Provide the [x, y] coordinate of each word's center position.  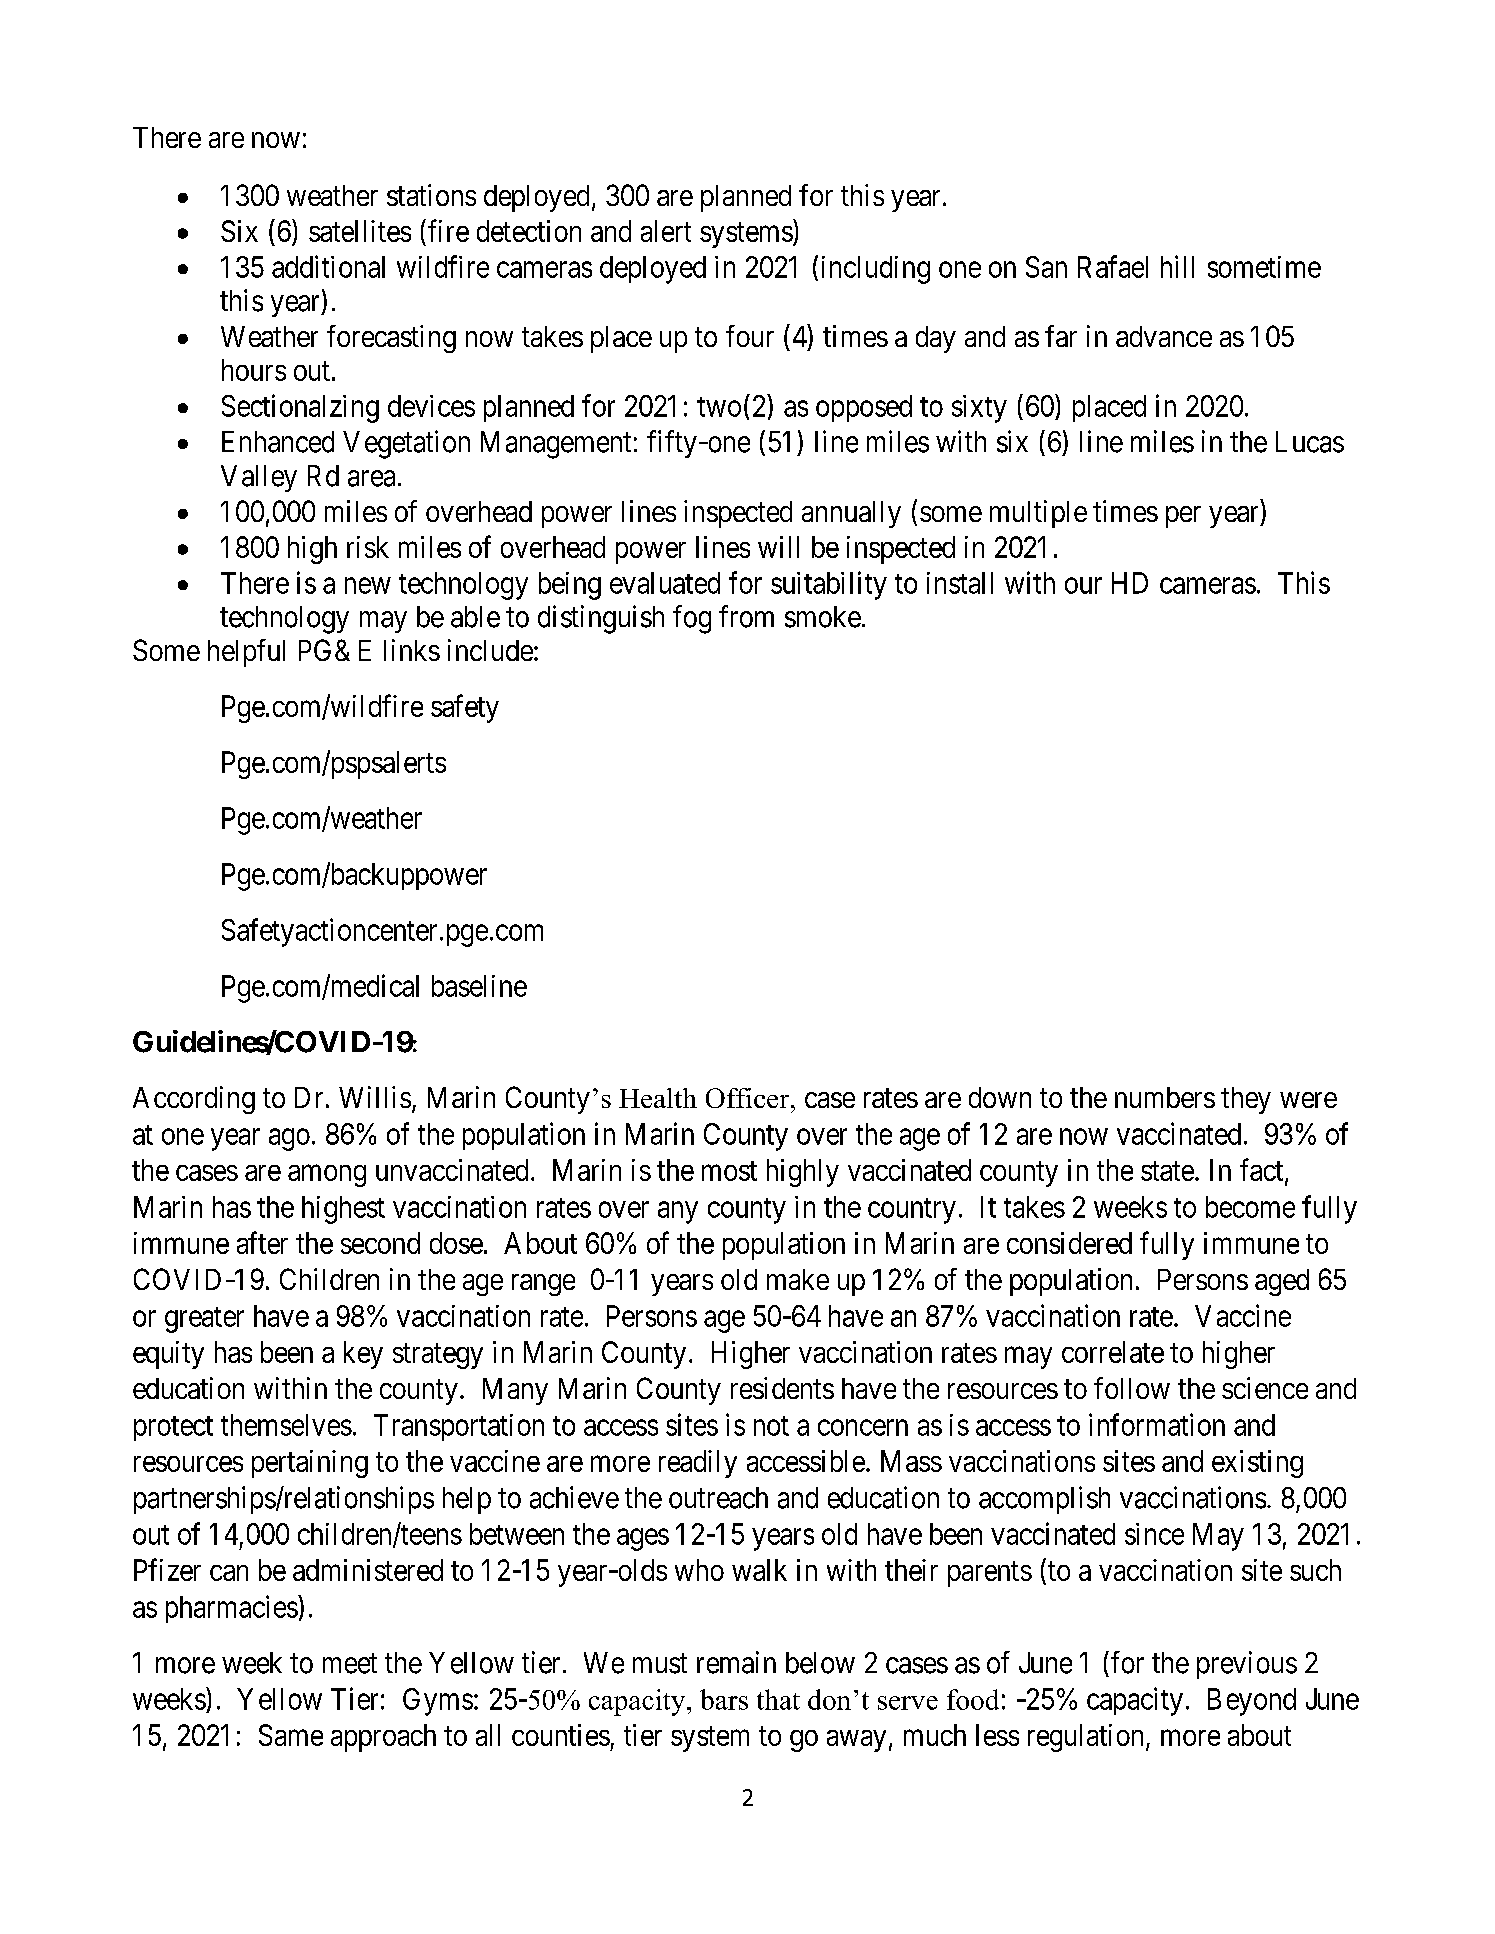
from [746, 616]
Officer [749, 1098]
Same [291, 1735]
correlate [1113, 1352]
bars [724, 1699]
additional [328, 266]
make [798, 1279]
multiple [1038, 514]
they [1246, 1100]
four [750, 336]
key [363, 1355]
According [194, 1100]
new [368, 585]
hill [1177, 266]
